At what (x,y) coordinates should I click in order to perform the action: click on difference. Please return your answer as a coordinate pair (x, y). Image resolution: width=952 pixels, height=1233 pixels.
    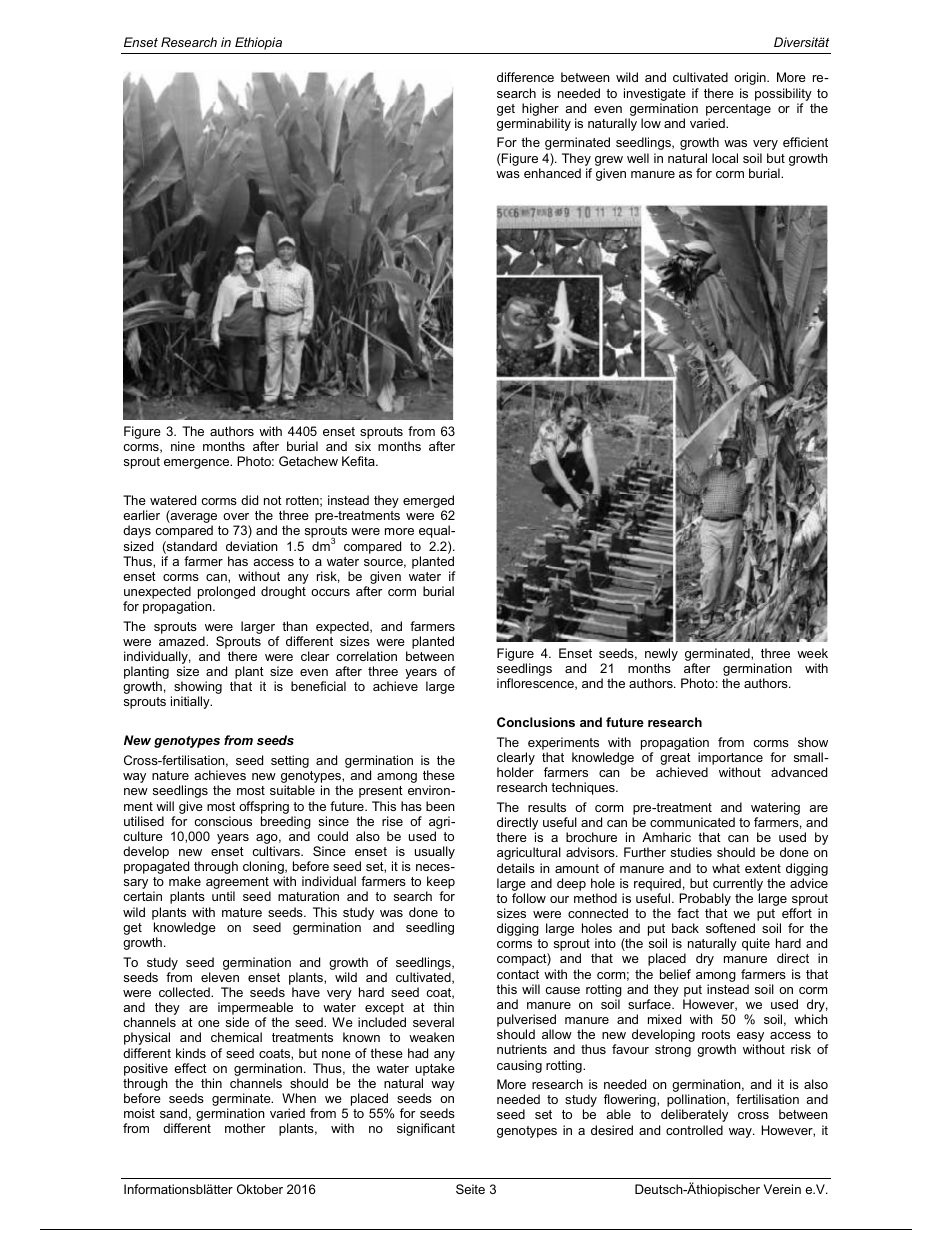
    Looking at the image, I should click on (525, 77).
